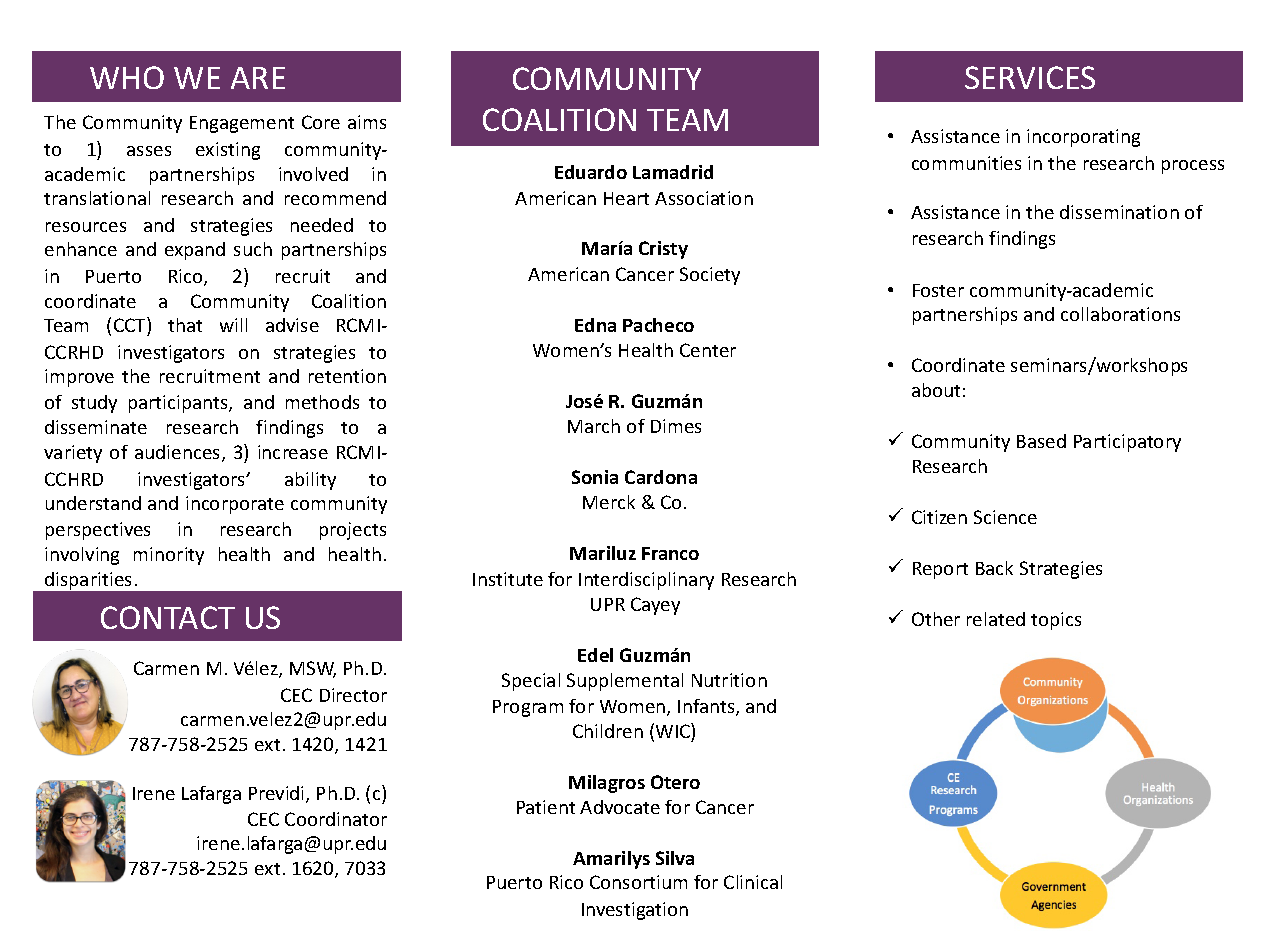  What do you see at coordinates (336, 819) in the screenshot?
I see `Coordinator` at bounding box center [336, 819].
